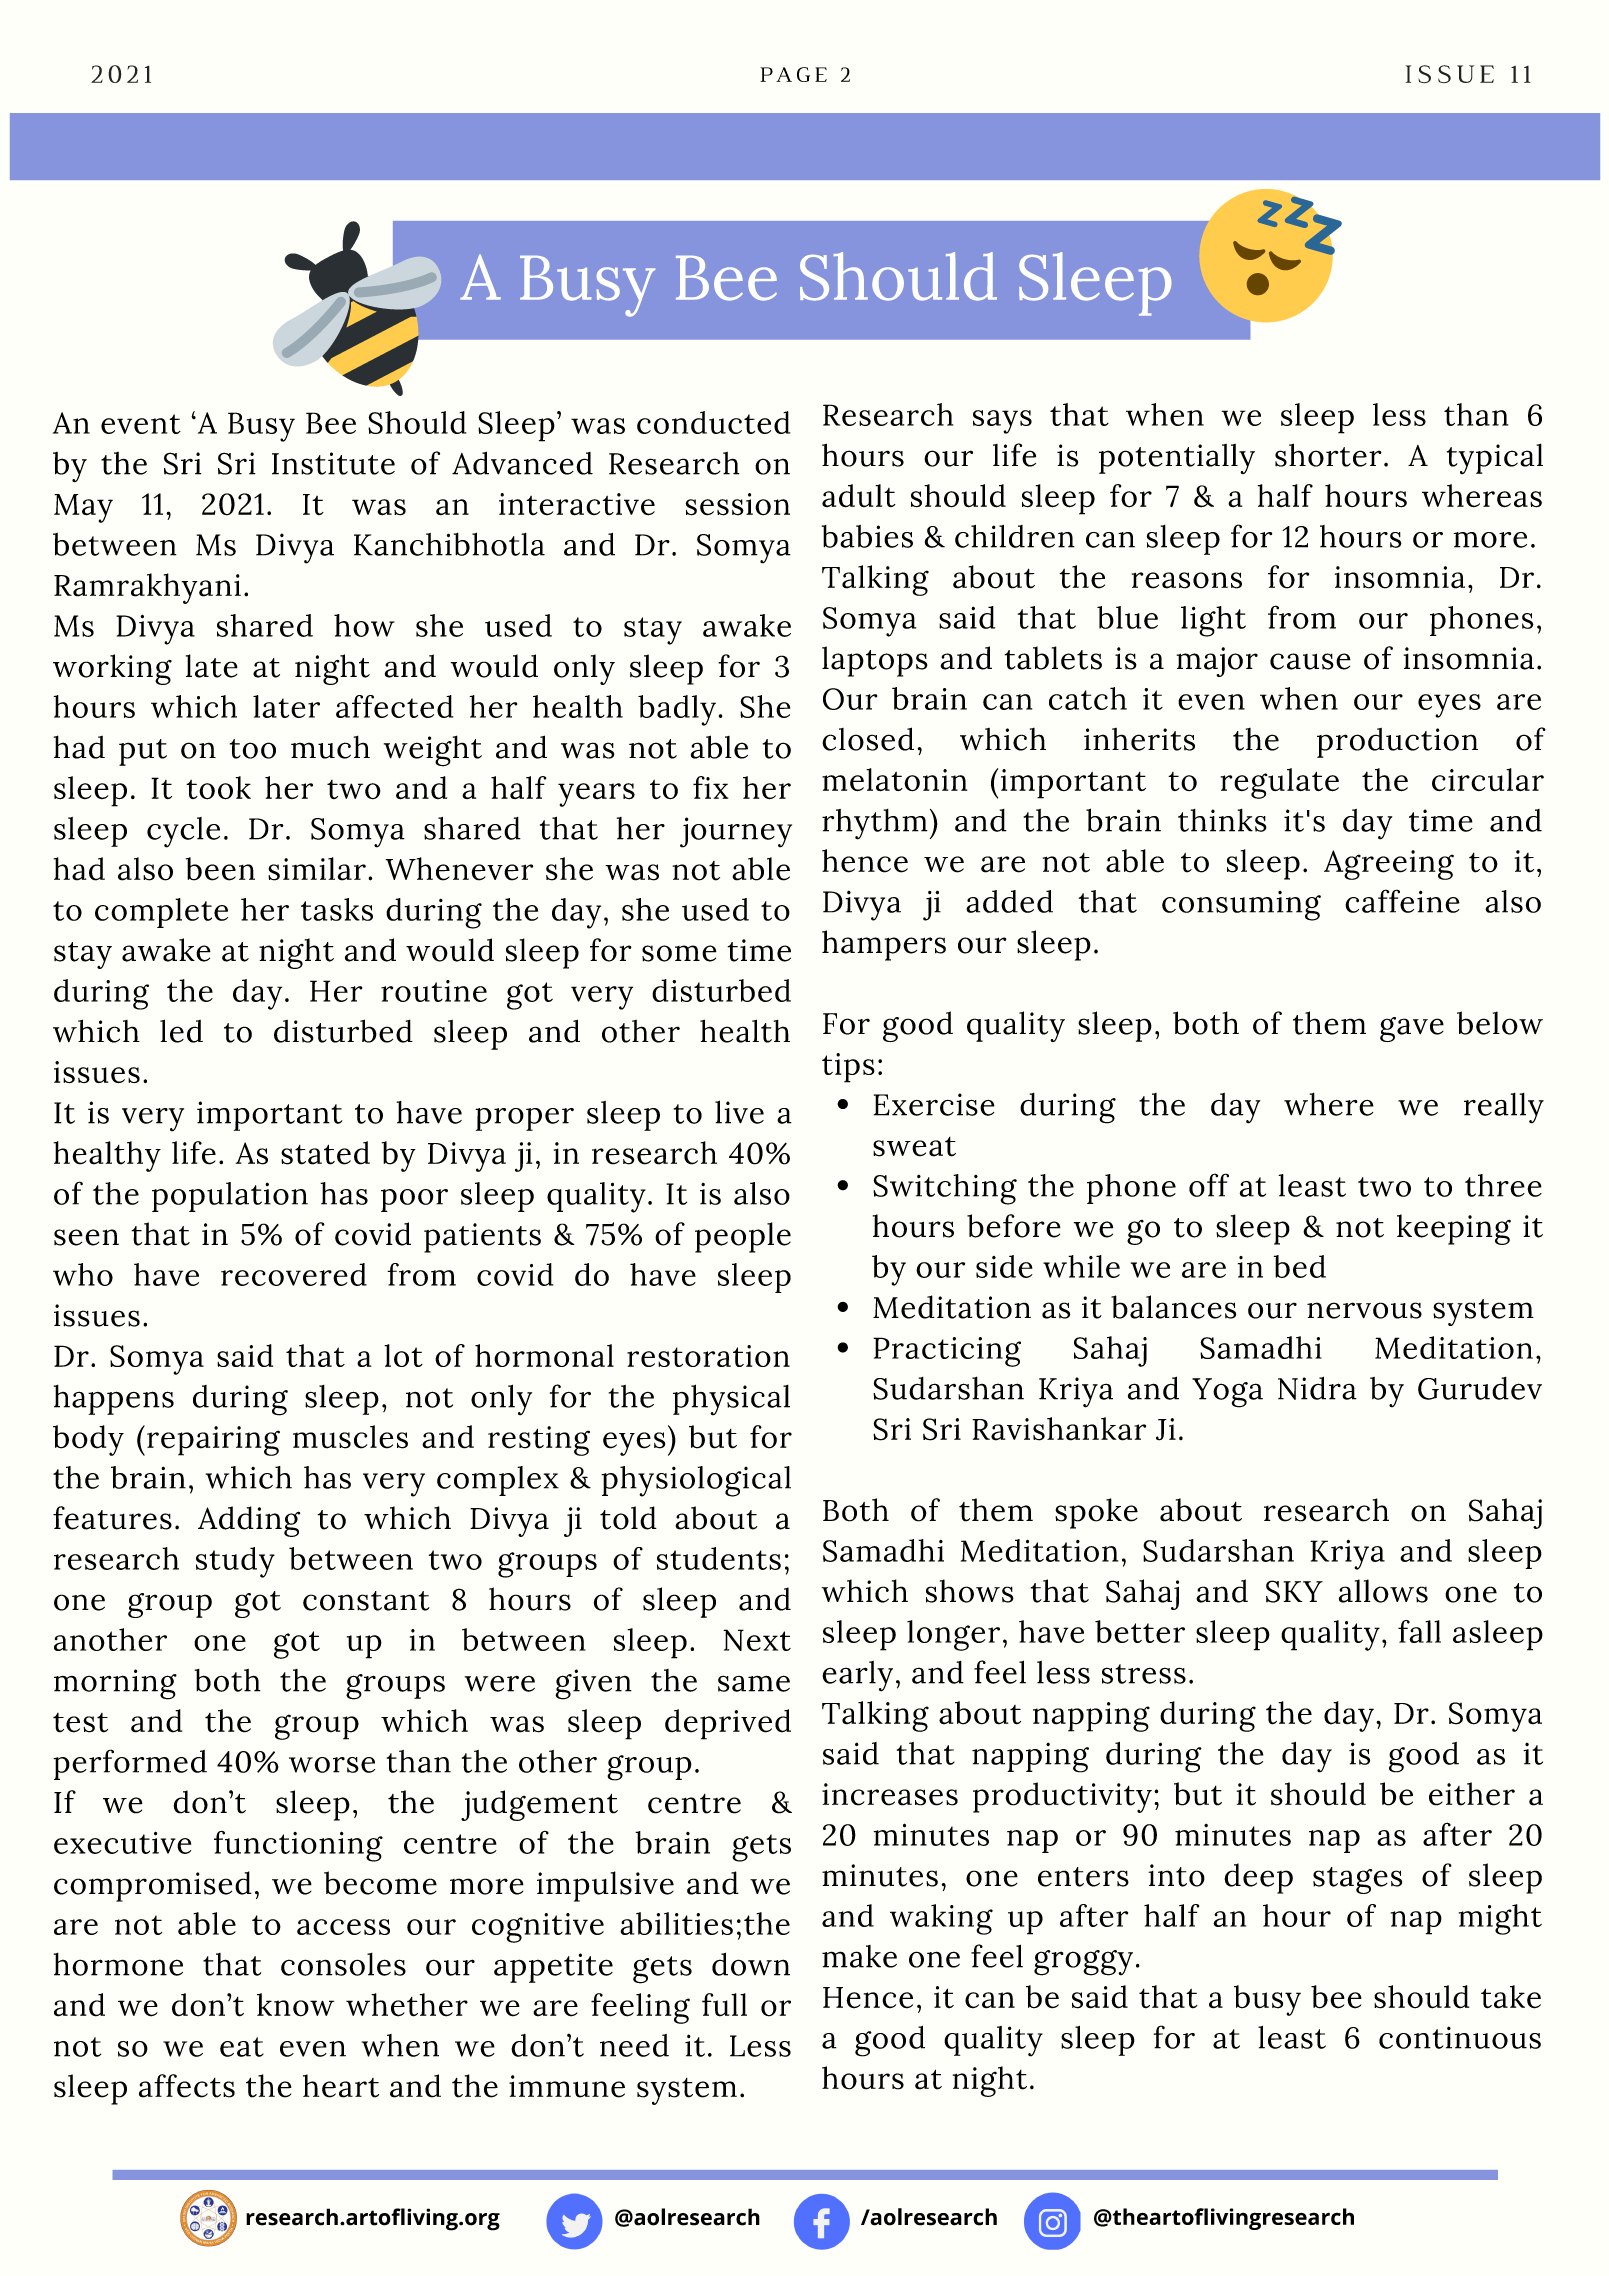  I want to click on full, so click(724, 2005).
